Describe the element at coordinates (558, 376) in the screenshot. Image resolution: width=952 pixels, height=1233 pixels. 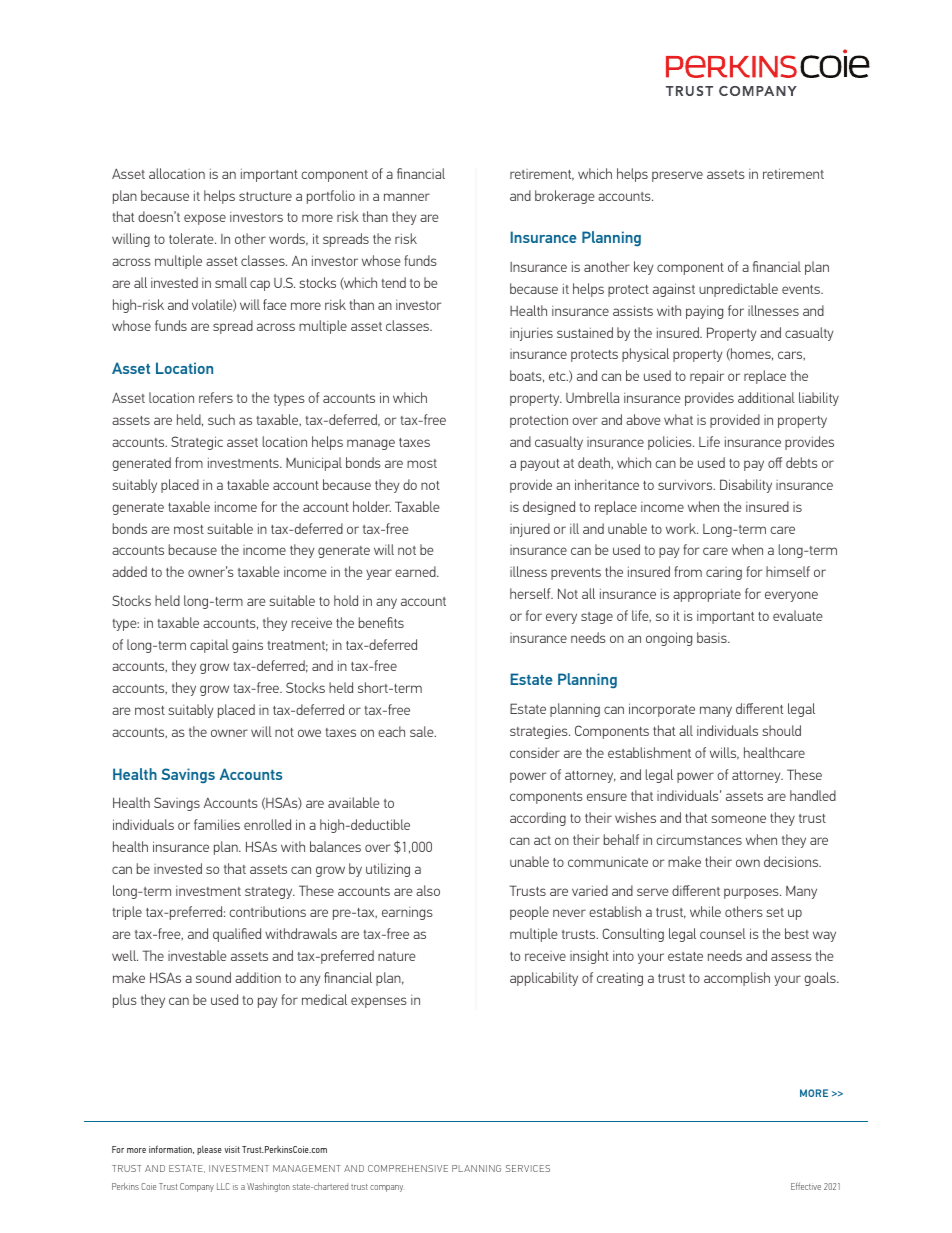
I see `etc` at that location.
